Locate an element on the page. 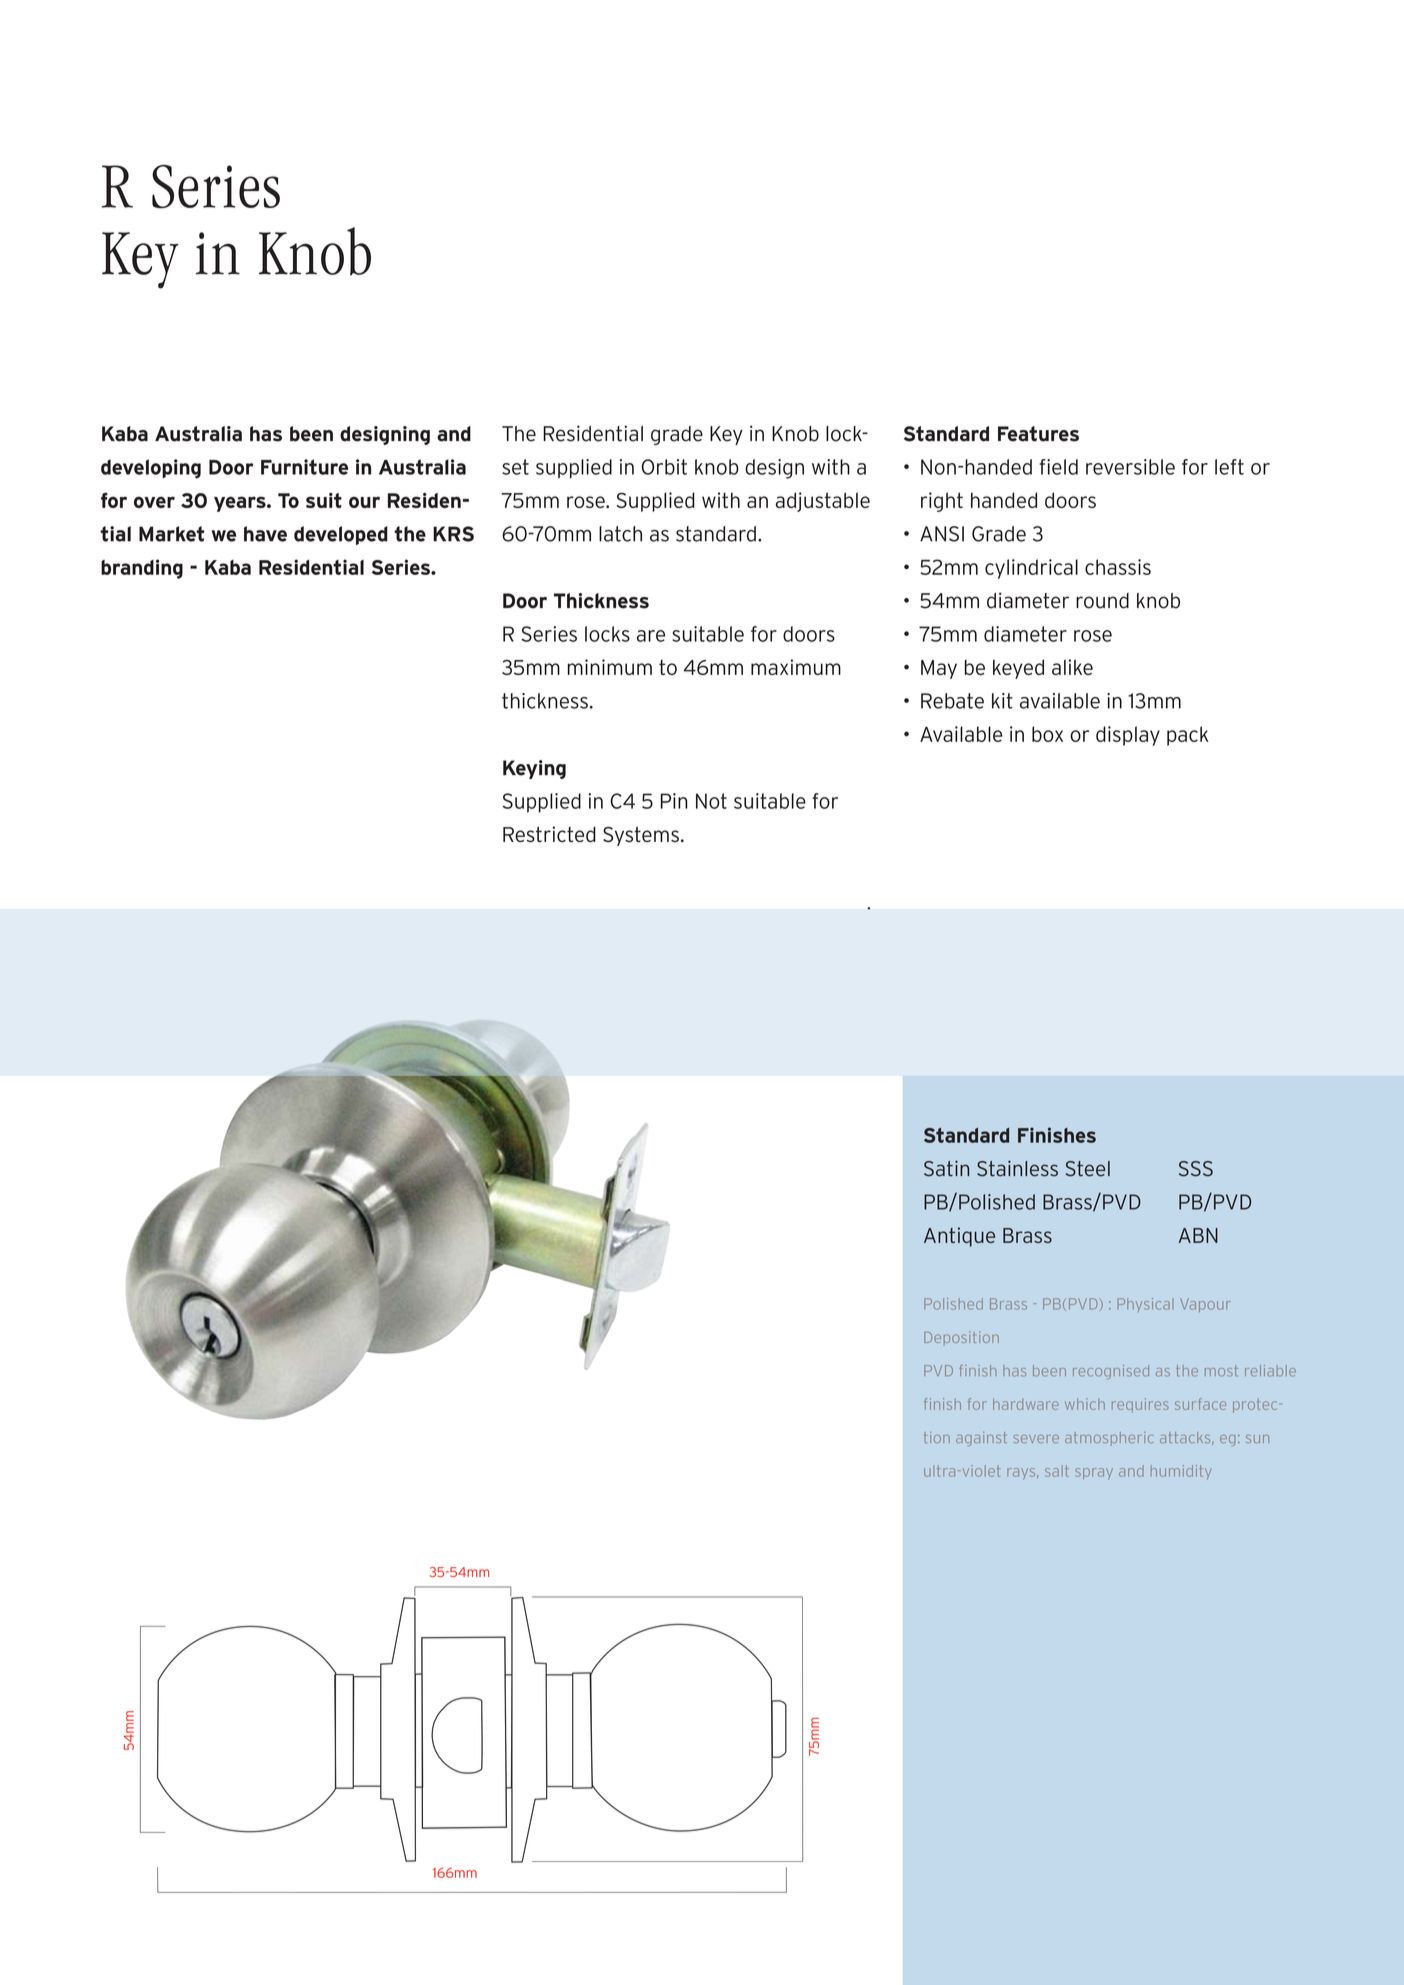 The width and height of the document is (1404, 1985). Orbit is located at coordinates (664, 467).
